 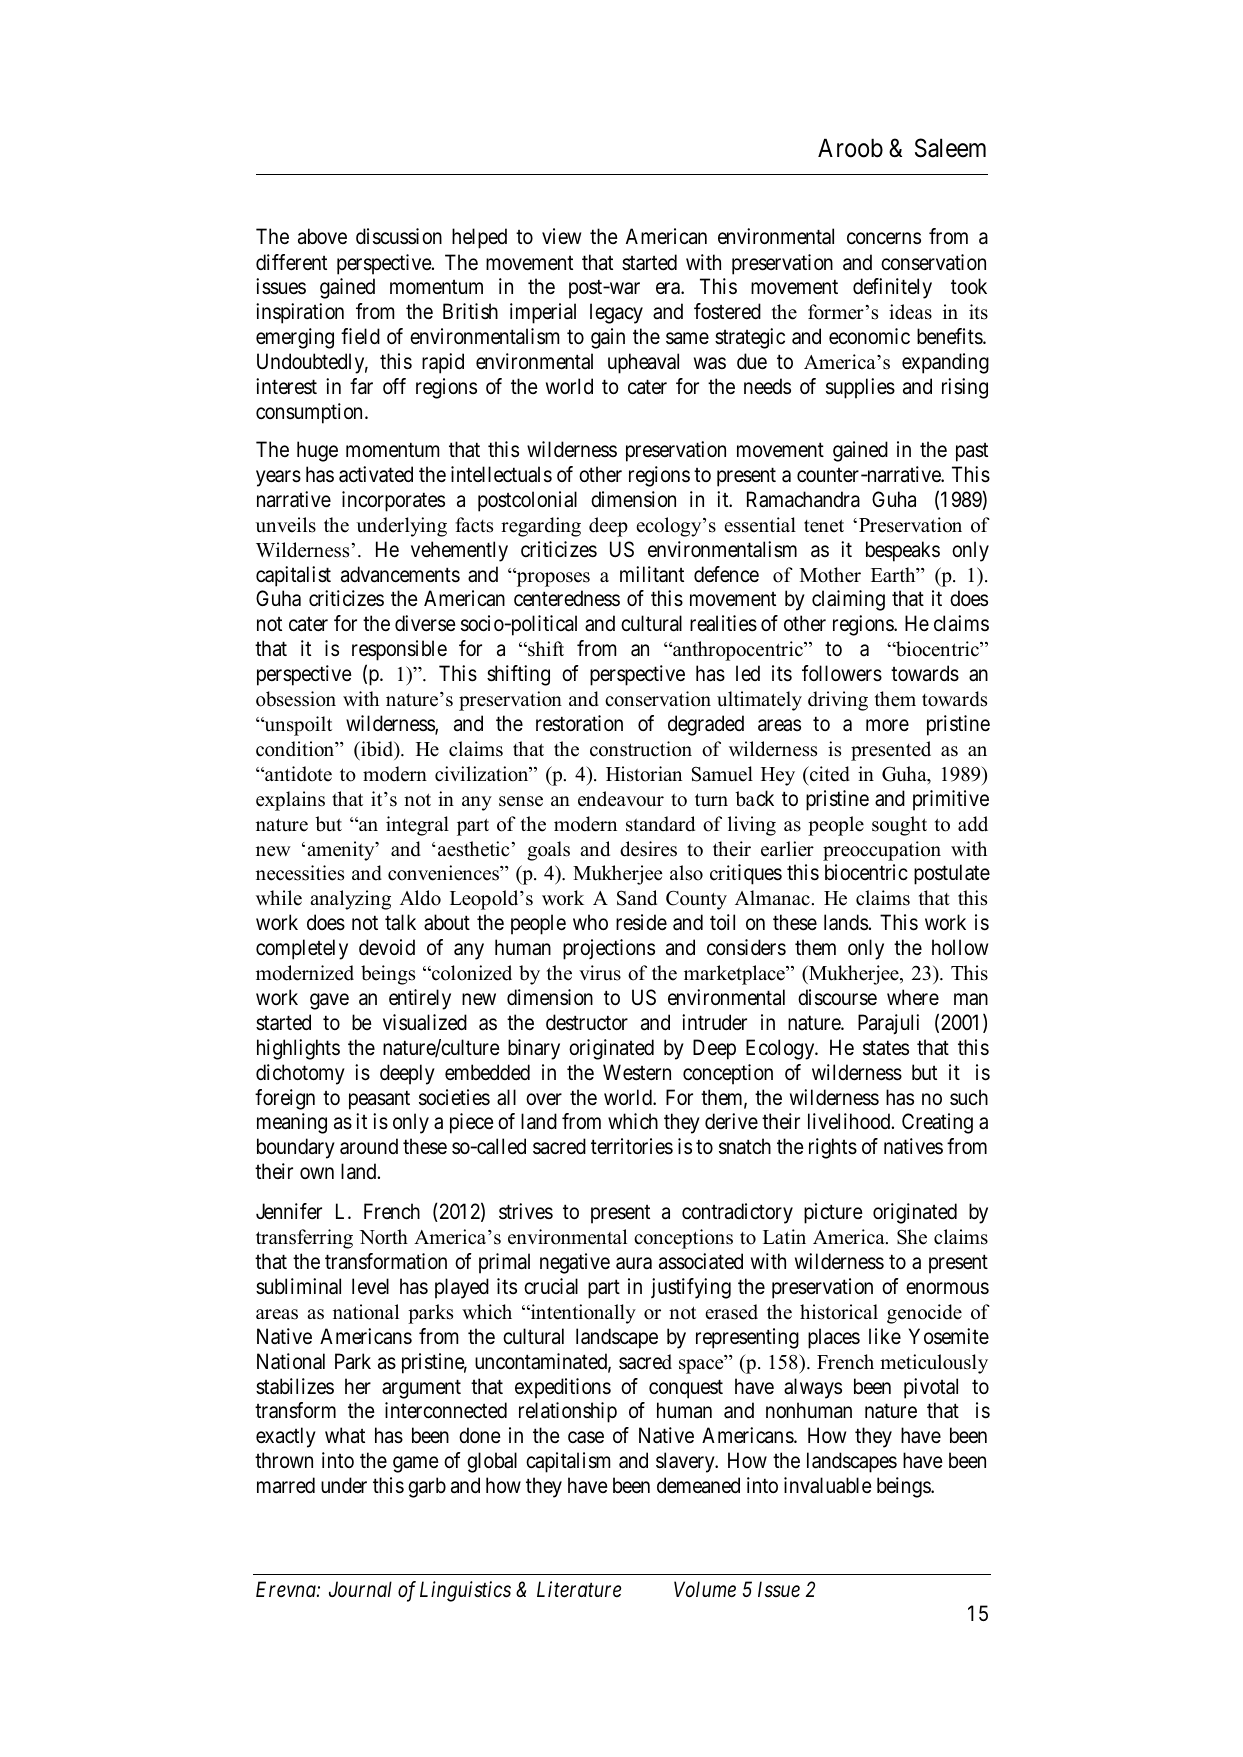 I want to click on definitely, so click(x=892, y=288).
